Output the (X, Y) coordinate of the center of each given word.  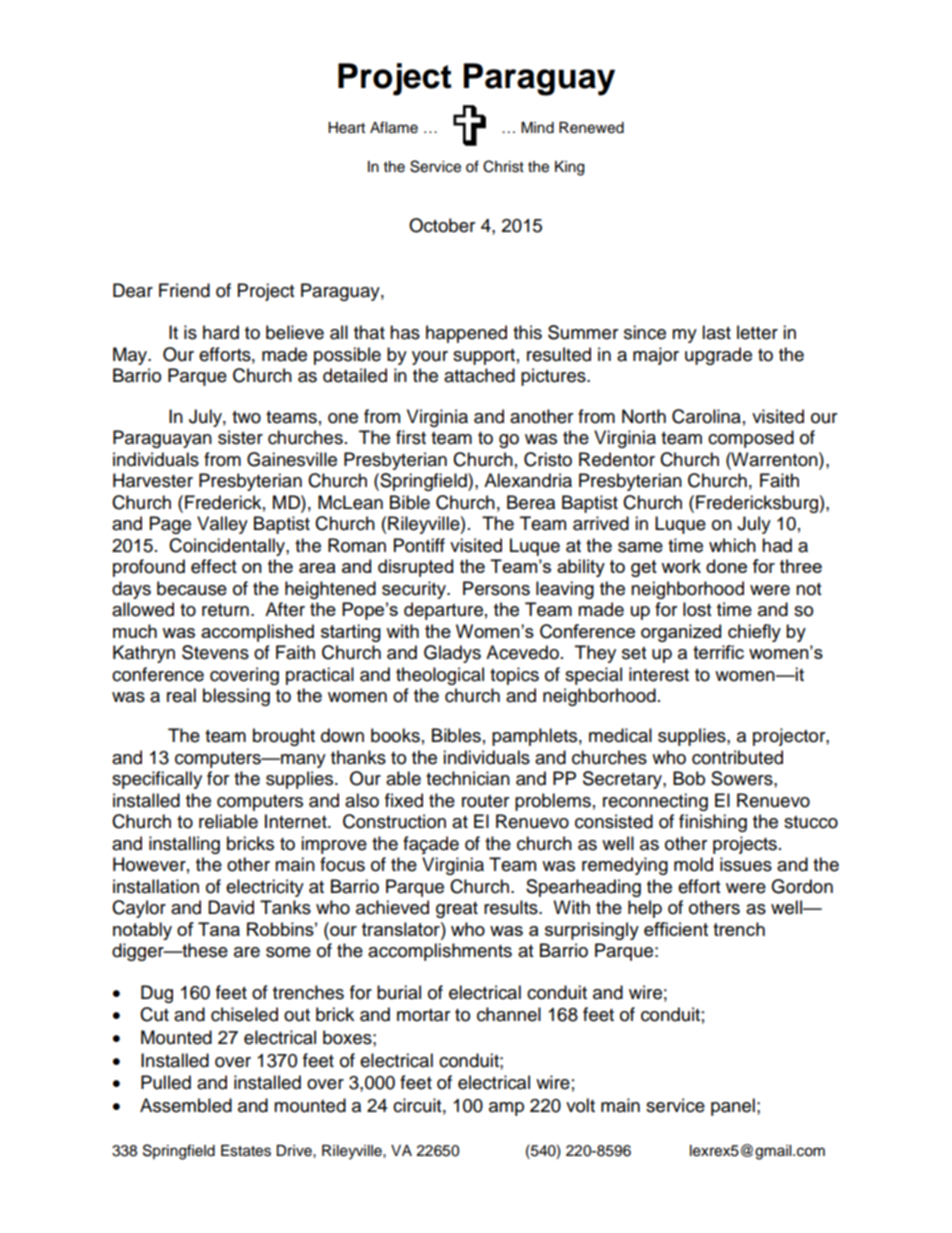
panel (733, 1107)
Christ (503, 166)
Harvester (153, 480)
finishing (713, 823)
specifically (157, 780)
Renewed (591, 128)
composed (751, 439)
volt (580, 1105)
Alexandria (528, 480)
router (485, 801)
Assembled (186, 1105)
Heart (346, 128)
